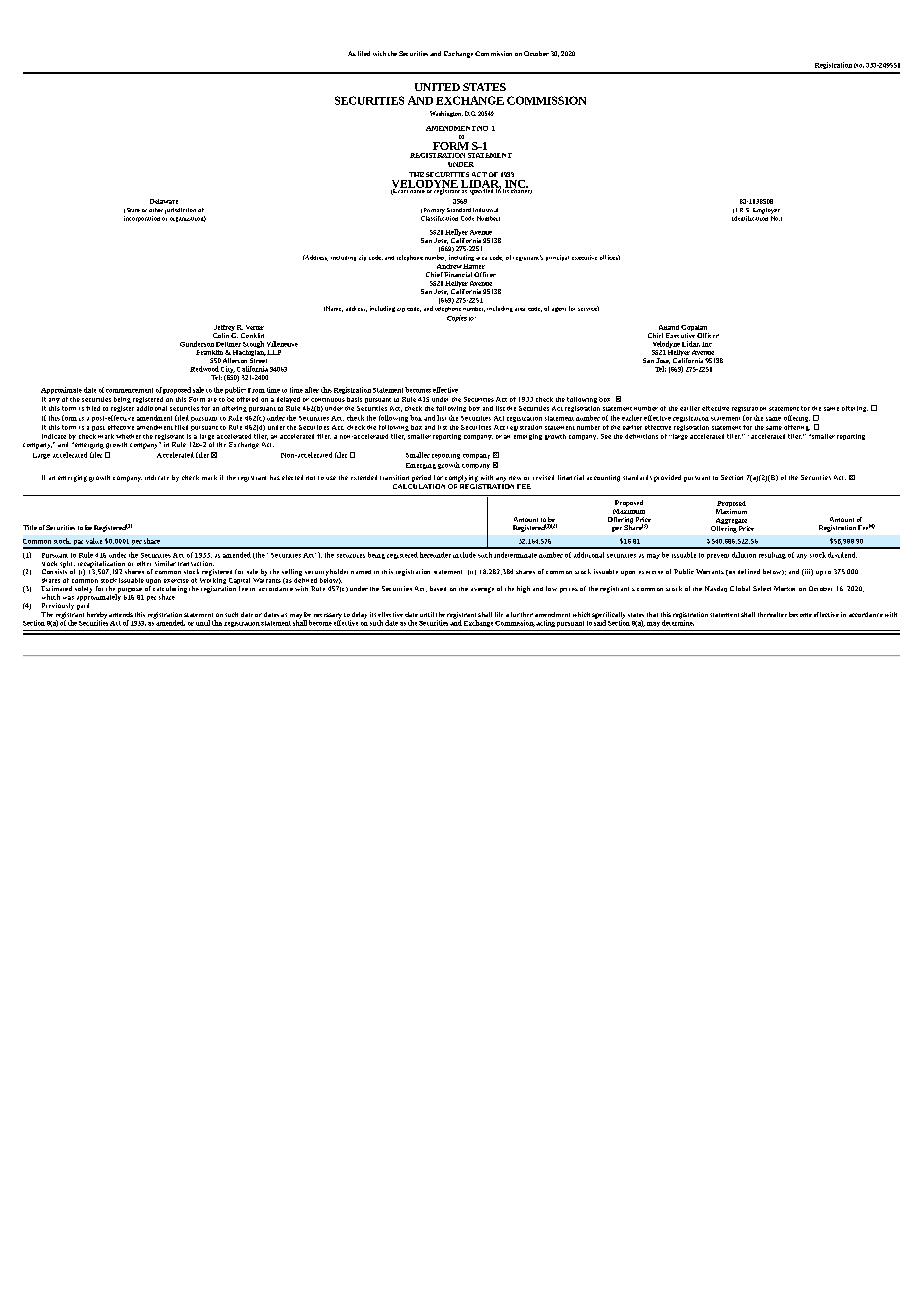 The width and height of the document is (924, 1308). Describe the element at coordinates (121, 614) in the document. I see `amends` at that location.
